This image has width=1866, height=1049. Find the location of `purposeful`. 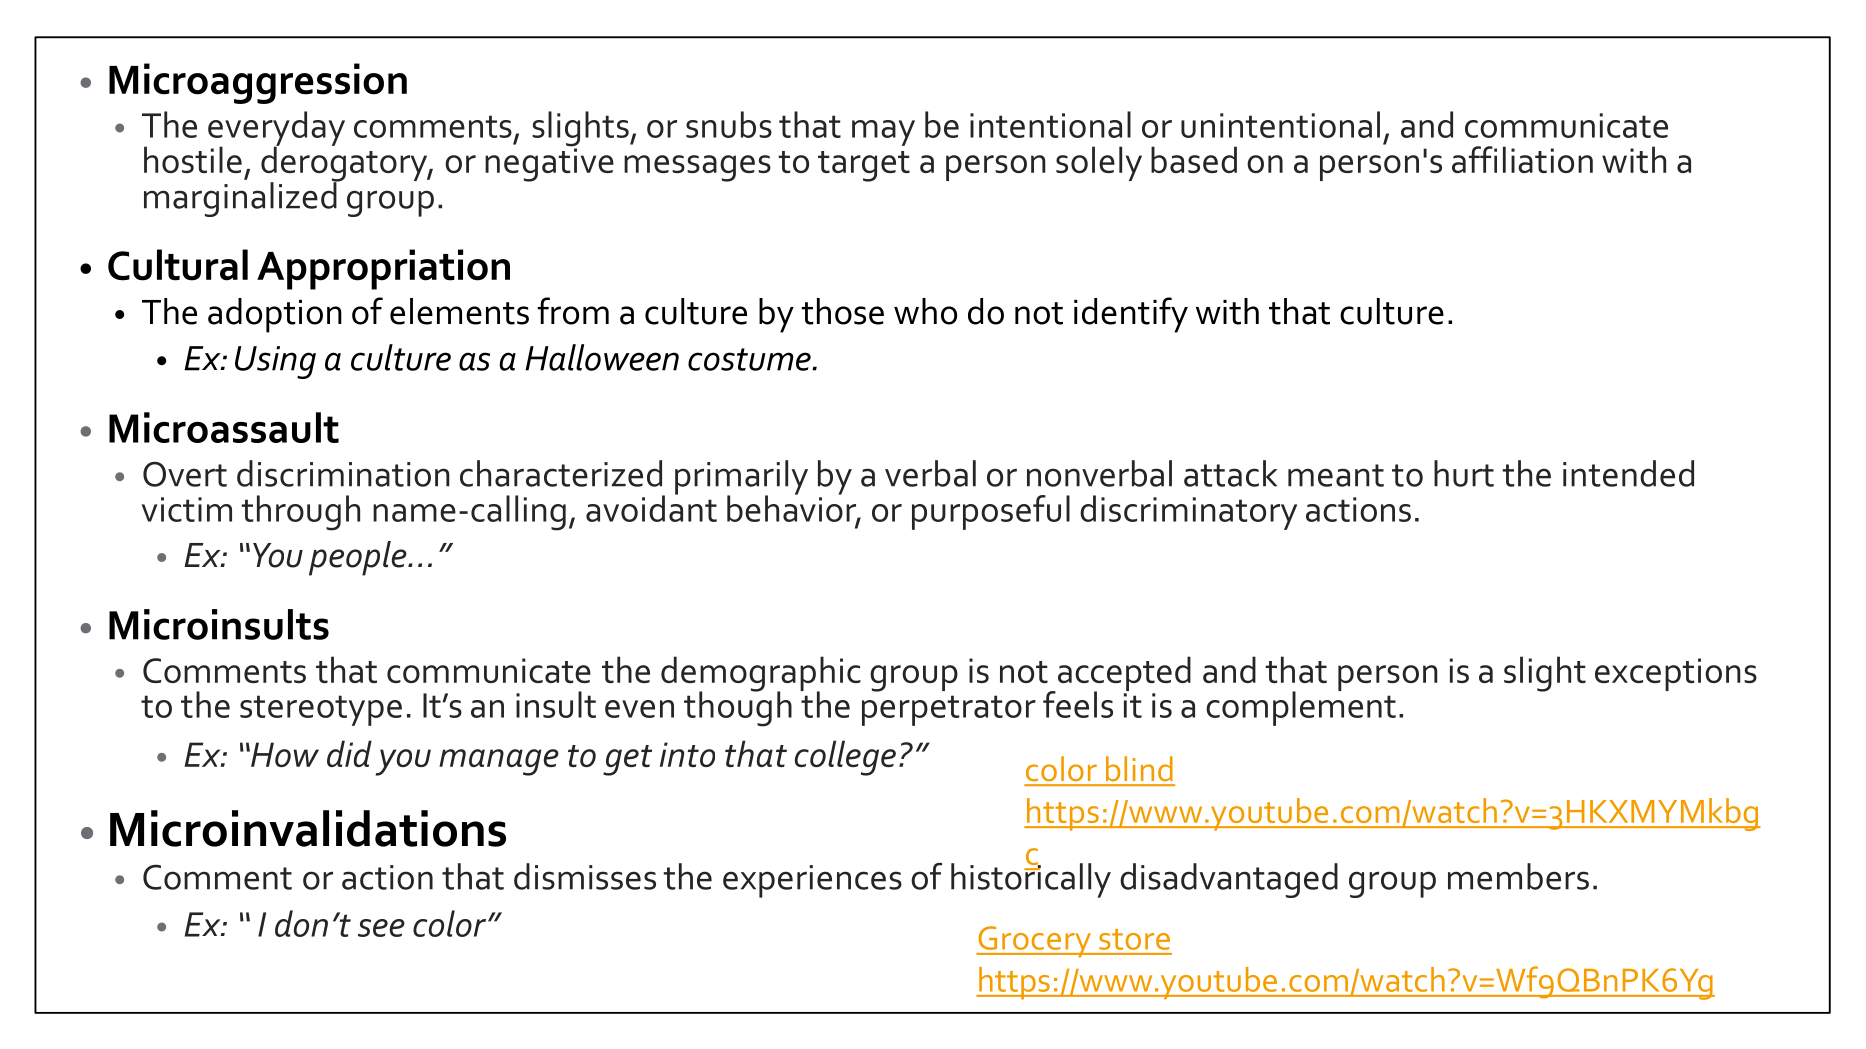

purposeful is located at coordinates (991, 512).
